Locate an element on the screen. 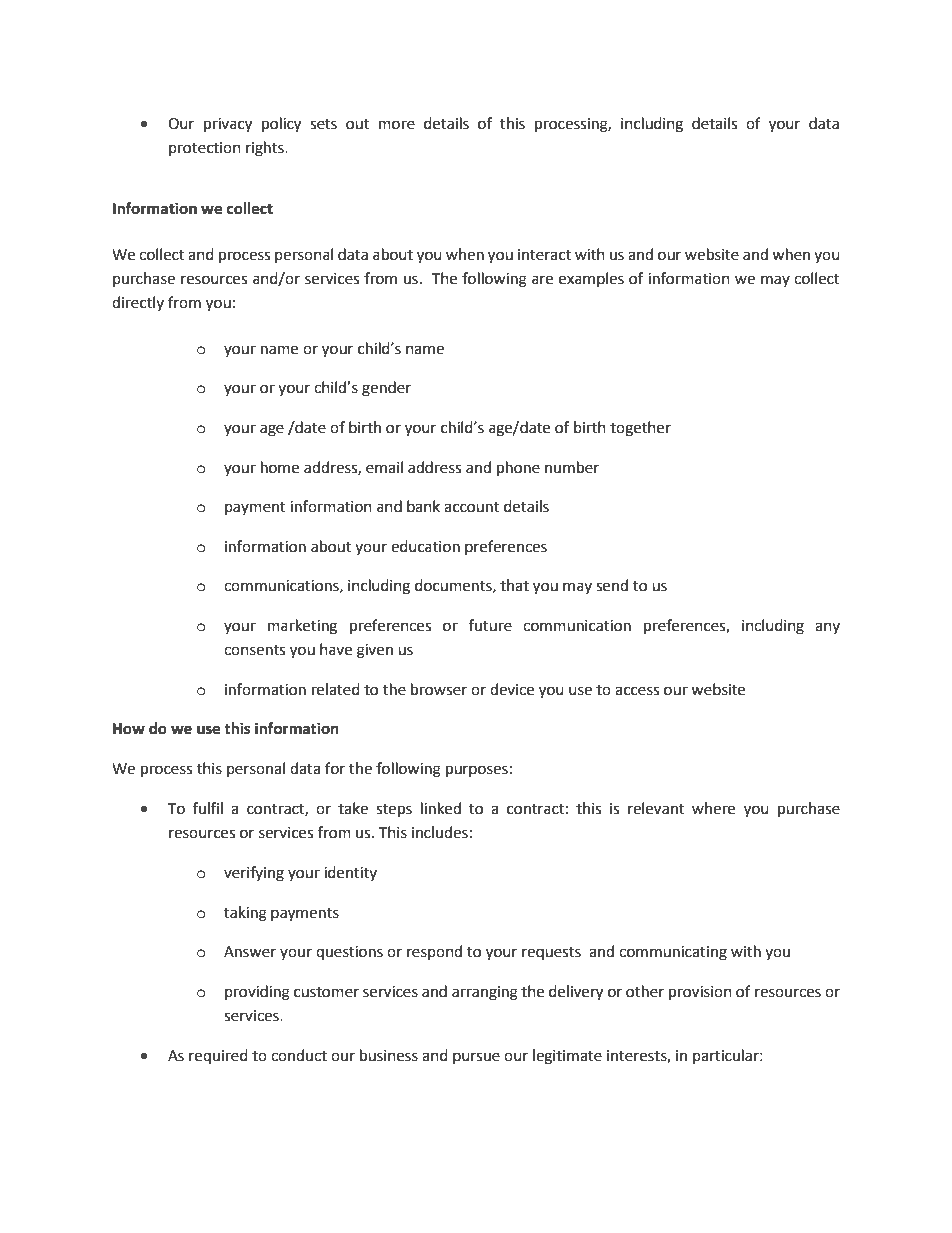  examples is located at coordinates (591, 279).
